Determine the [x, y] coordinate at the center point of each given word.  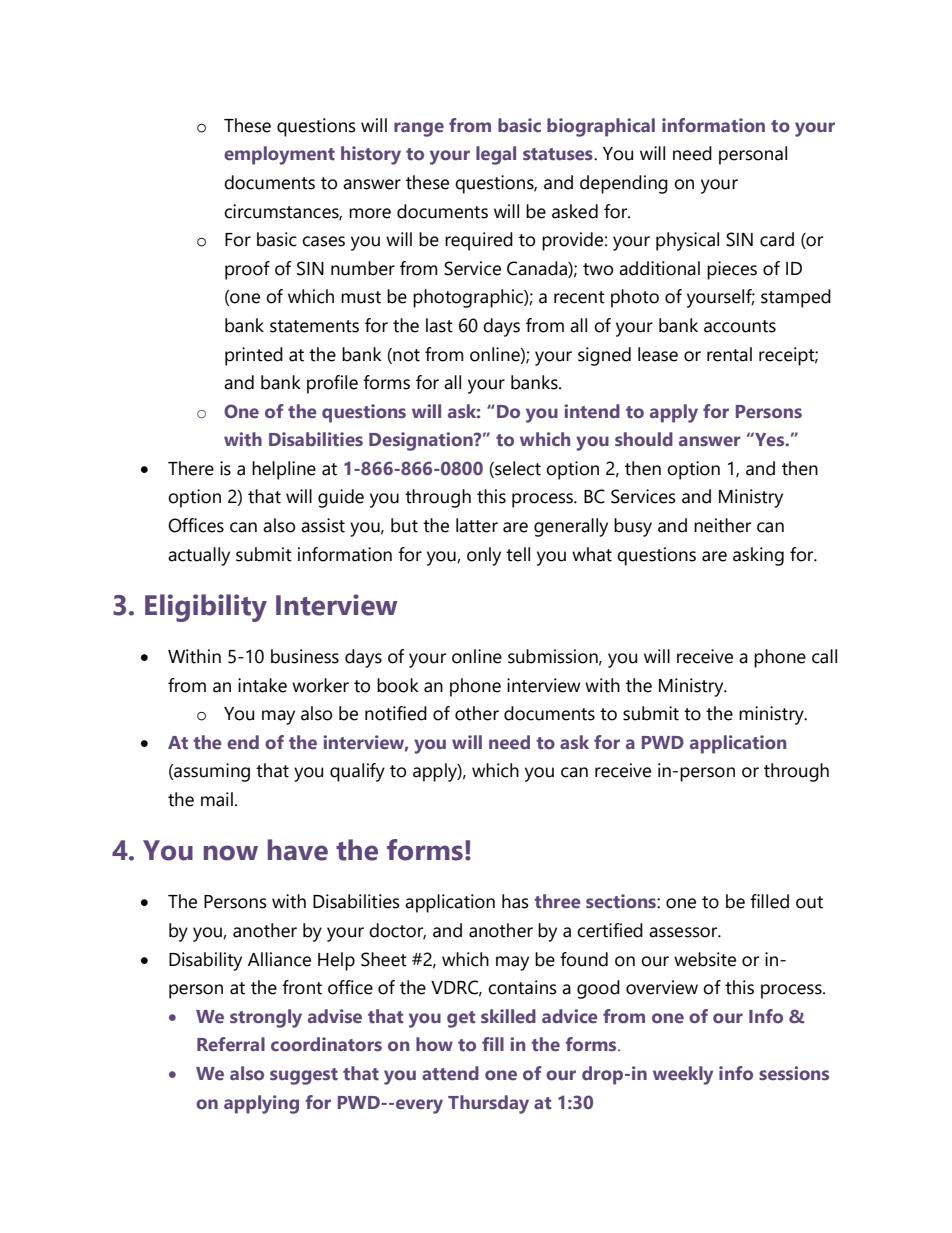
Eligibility [206, 608]
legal [496, 155]
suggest [304, 1076]
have [298, 850]
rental [729, 354]
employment [279, 155]
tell [518, 554]
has [515, 901]
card [777, 239]
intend [592, 411]
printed [254, 356]
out [809, 902]
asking [758, 556]
